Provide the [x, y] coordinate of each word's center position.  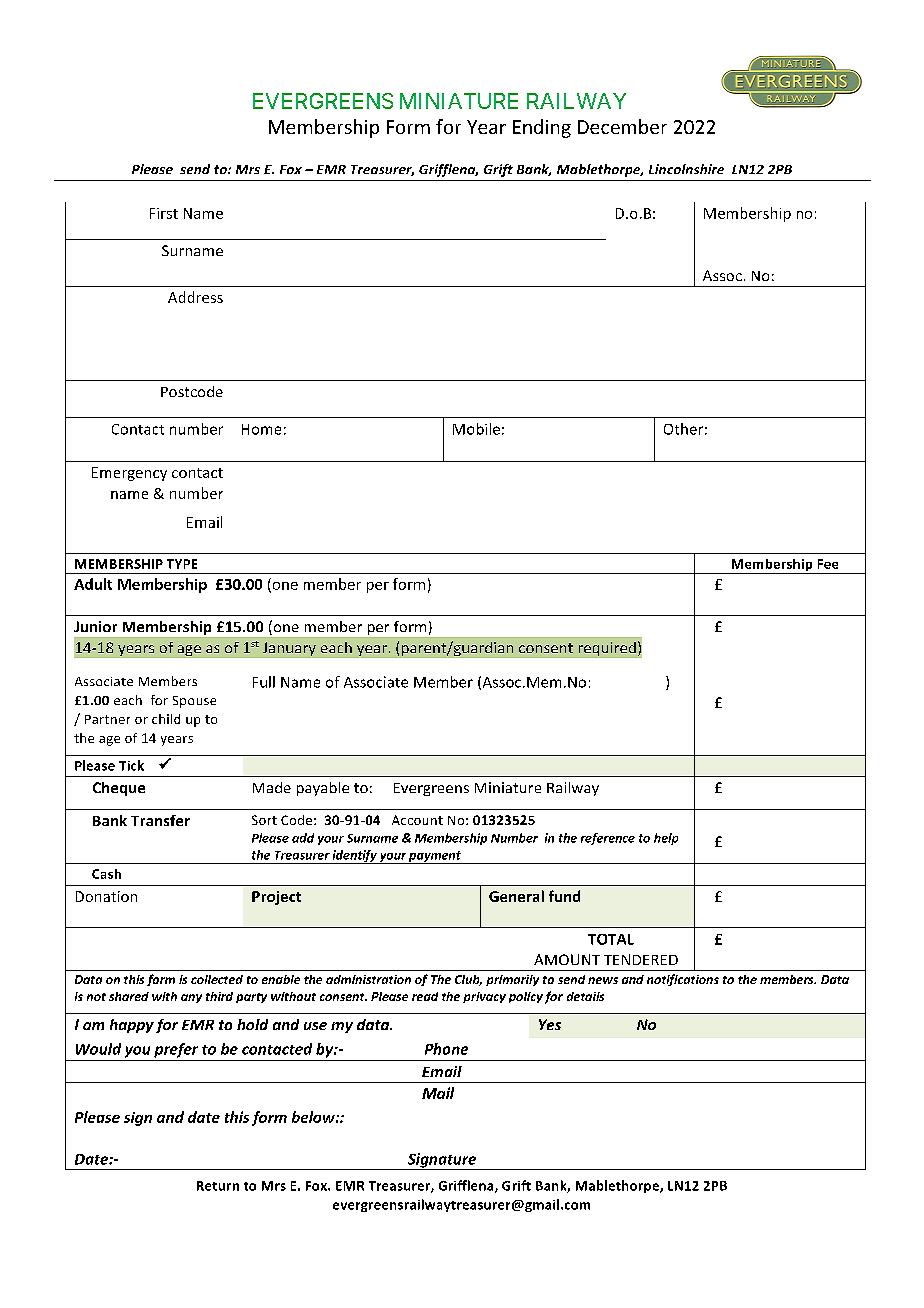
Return [218, 1186]
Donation [106, 896]
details [585, 996]
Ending [542, 128]
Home [261, 429]
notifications [683, 980]
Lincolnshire [686, 169]
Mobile [476, 429]
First [164, 213]
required [607, 649]
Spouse [194, 702]
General [516, 896]
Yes [550, 1024]
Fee [828, 564]
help [666, 839]
